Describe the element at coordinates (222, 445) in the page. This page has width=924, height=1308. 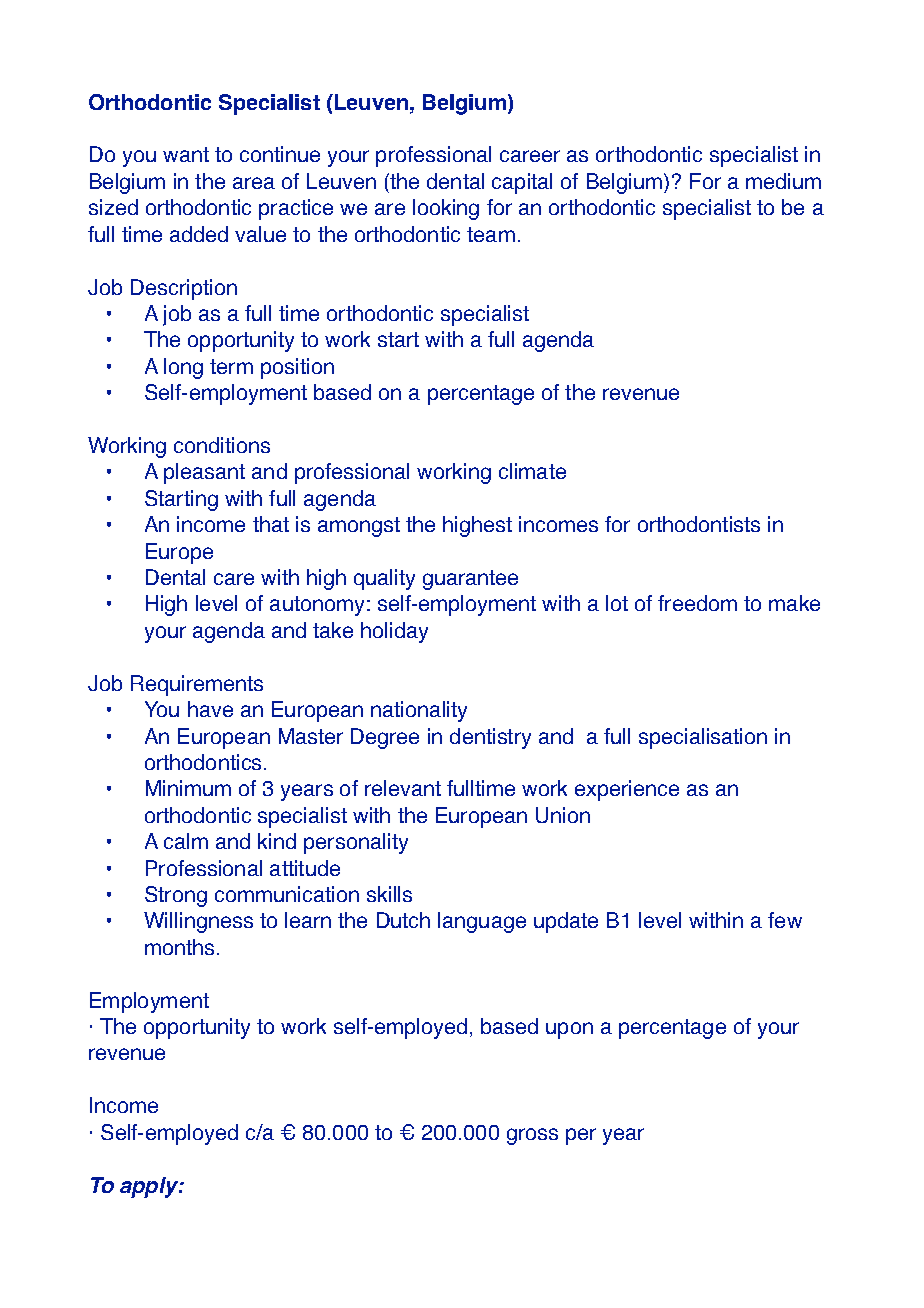
I see `conditions` at that location.
